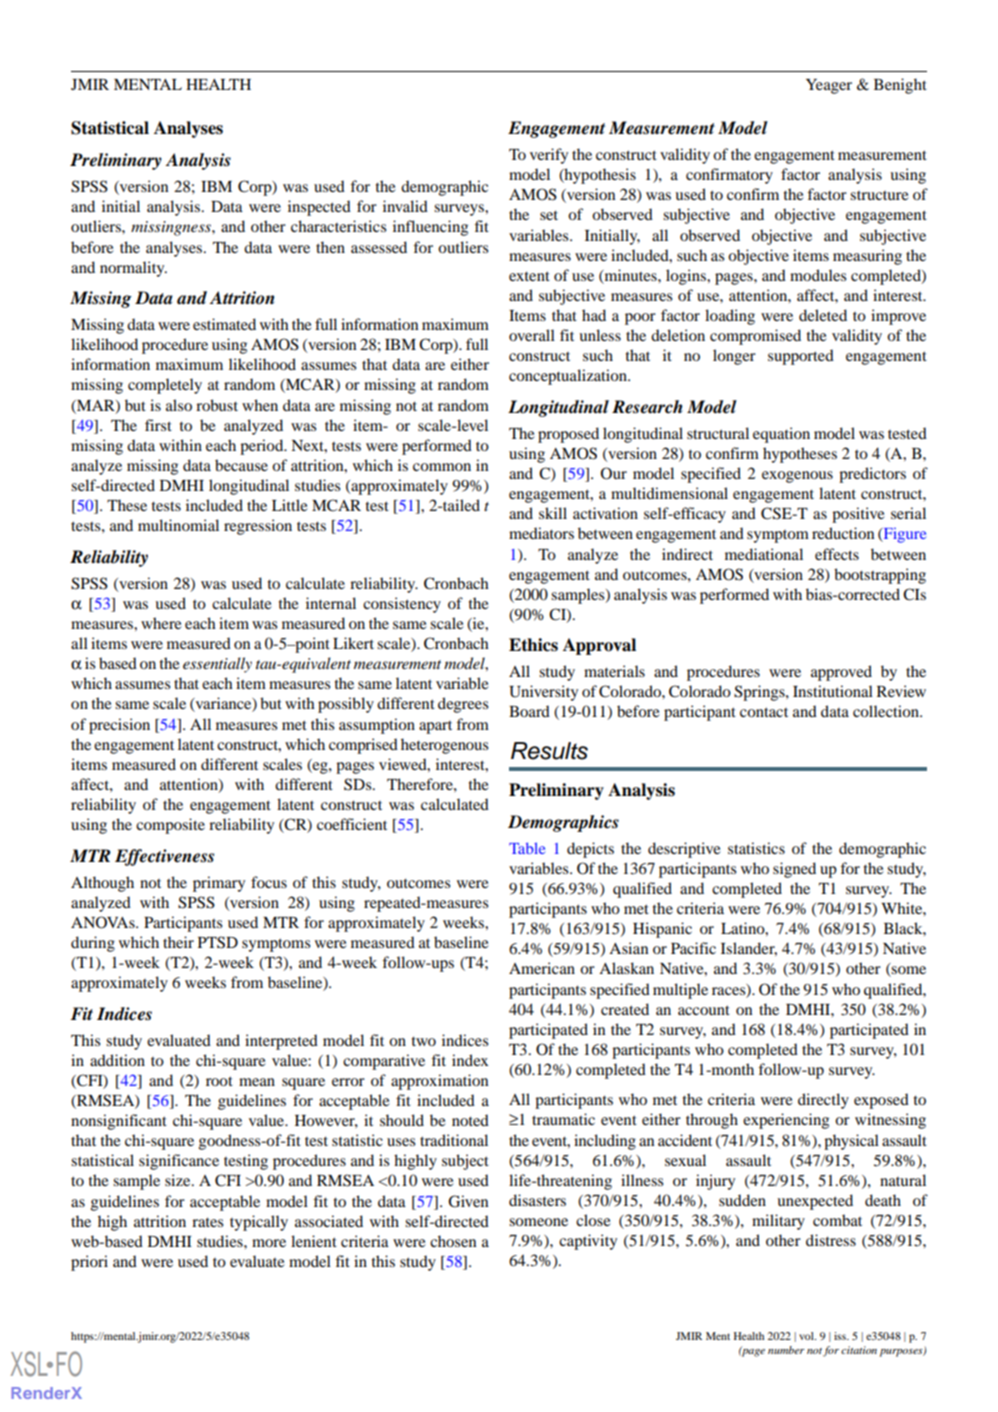  What do you see at coordinates (119, 726) in the document?
I see `precision` at bounding box center [119, 726].
